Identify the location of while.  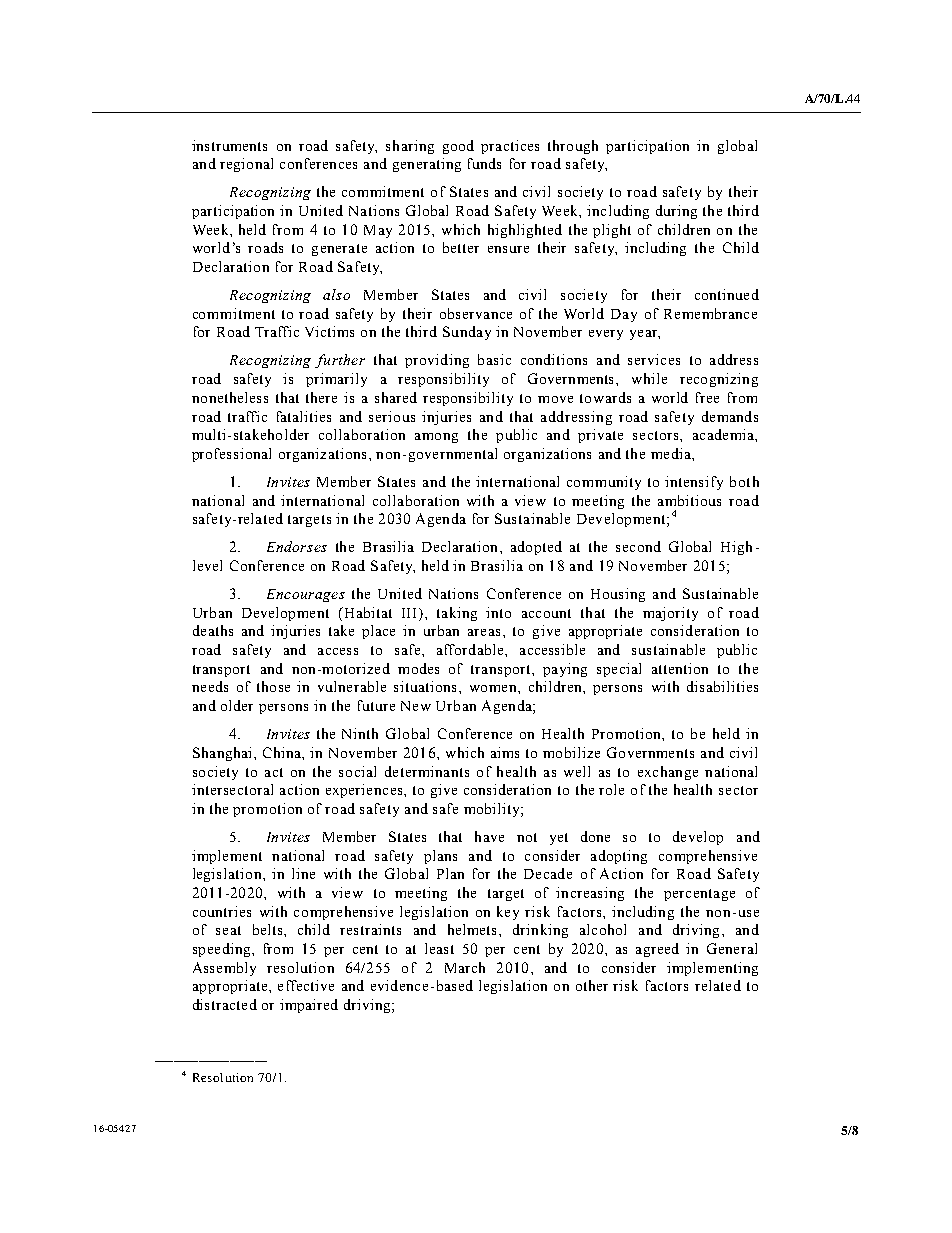
(649, 378).
